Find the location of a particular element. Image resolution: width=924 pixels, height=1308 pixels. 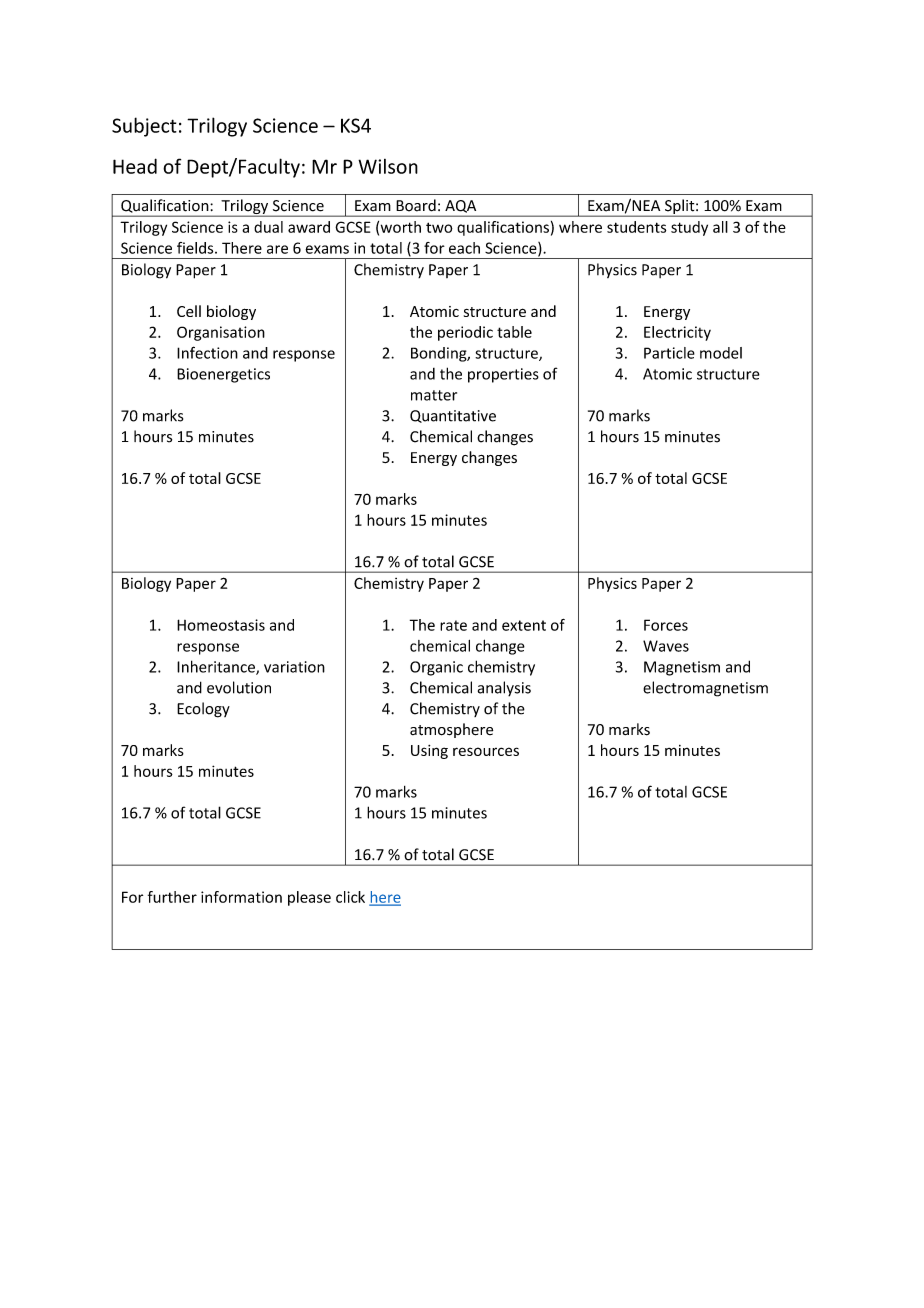

Subject is located at coordinates (144, 127).
